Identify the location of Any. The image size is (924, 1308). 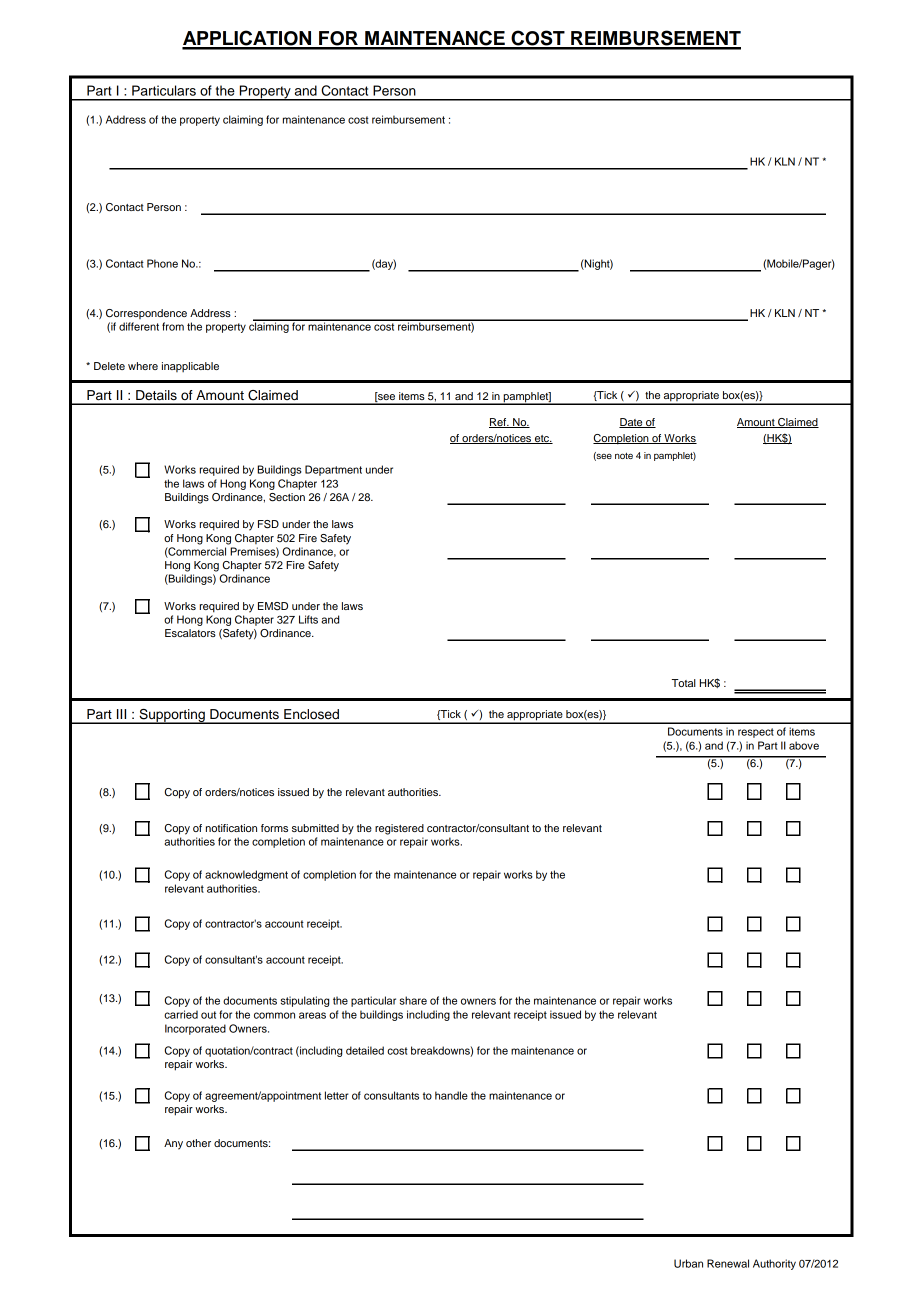
(173, 1144).
